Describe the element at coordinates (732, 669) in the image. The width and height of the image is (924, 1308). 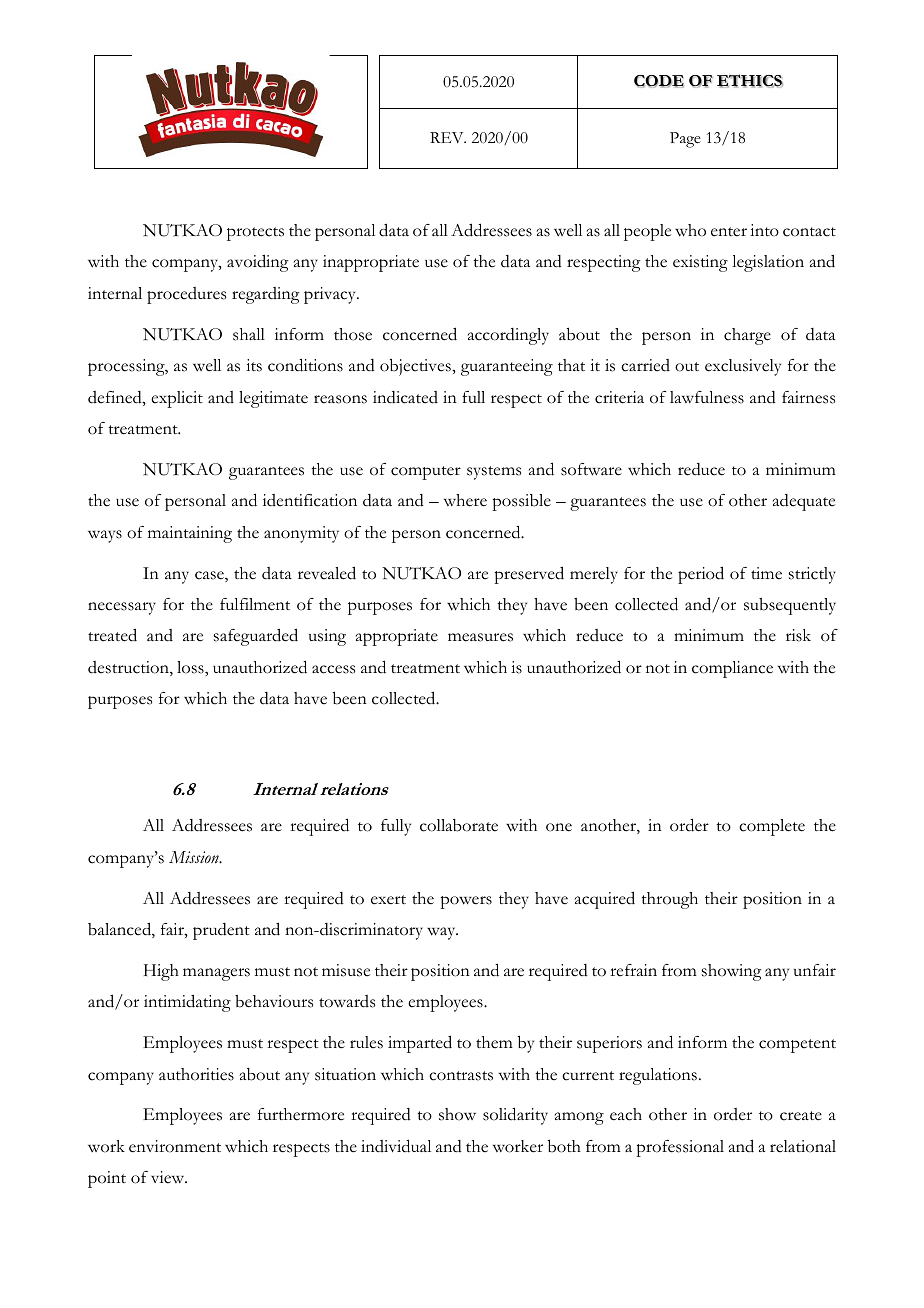
I see `compliance` at that location.
